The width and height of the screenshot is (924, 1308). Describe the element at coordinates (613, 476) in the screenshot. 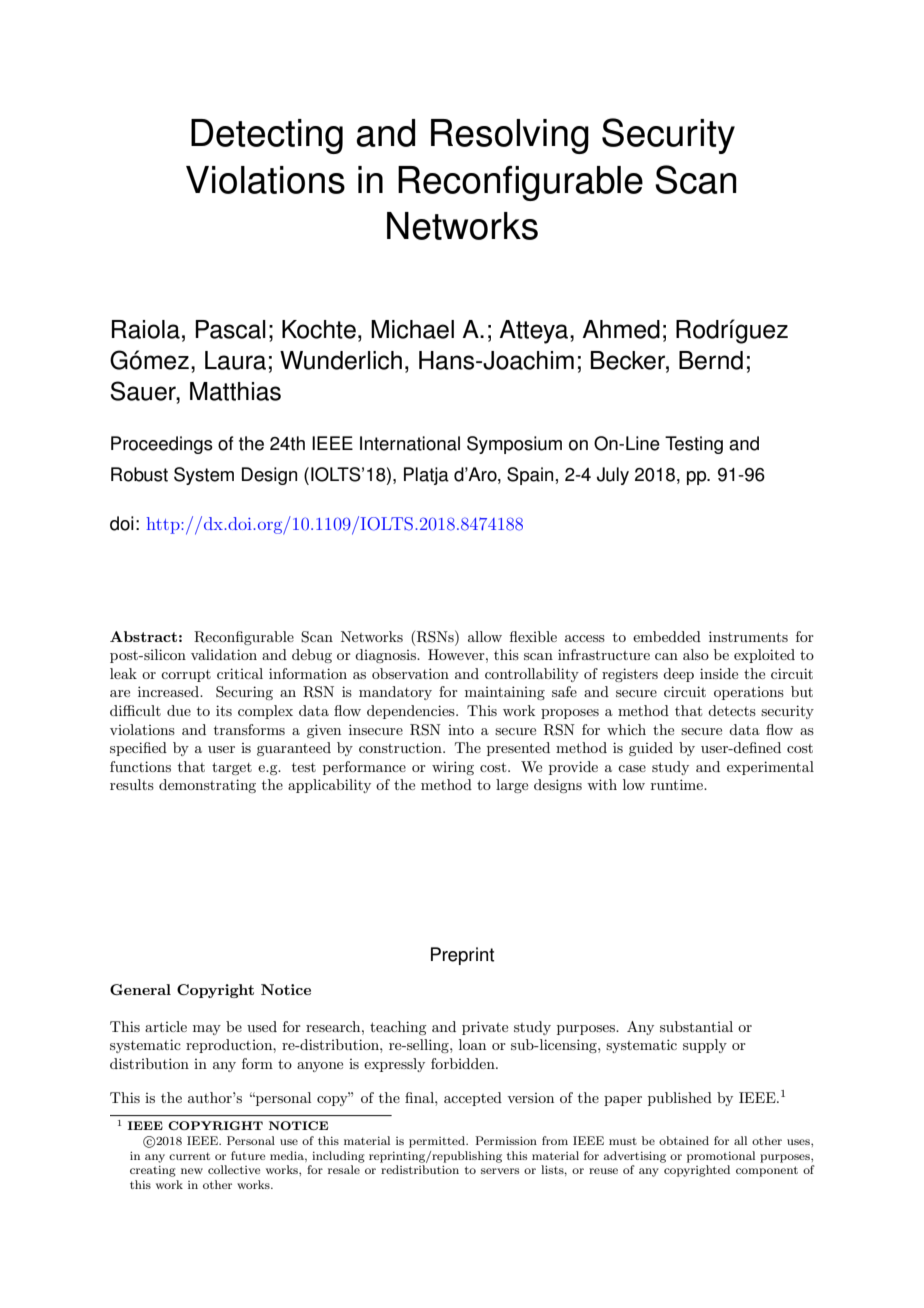

I see `July` at that location.
